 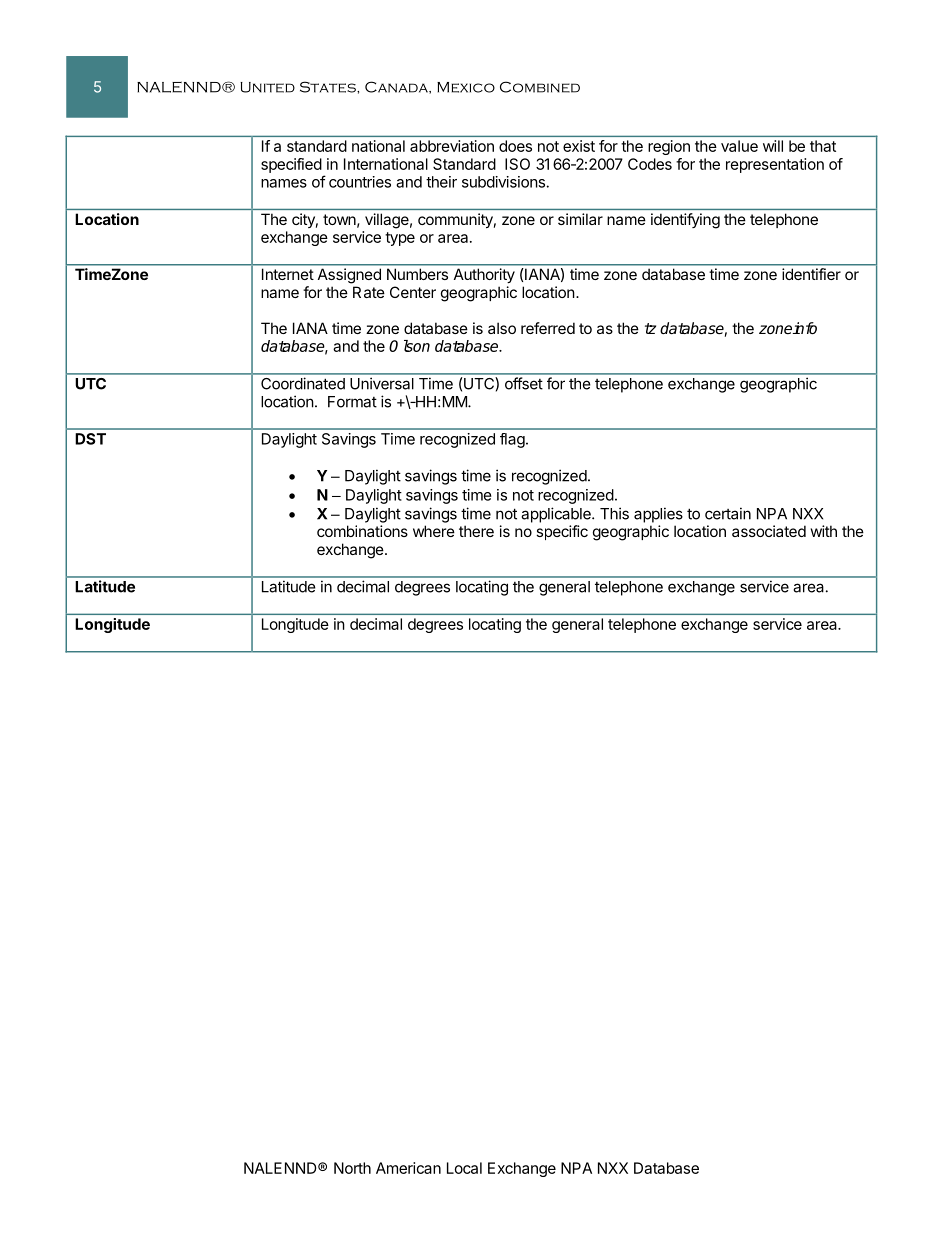 I want to click on with, so click(x=824, y=531).
